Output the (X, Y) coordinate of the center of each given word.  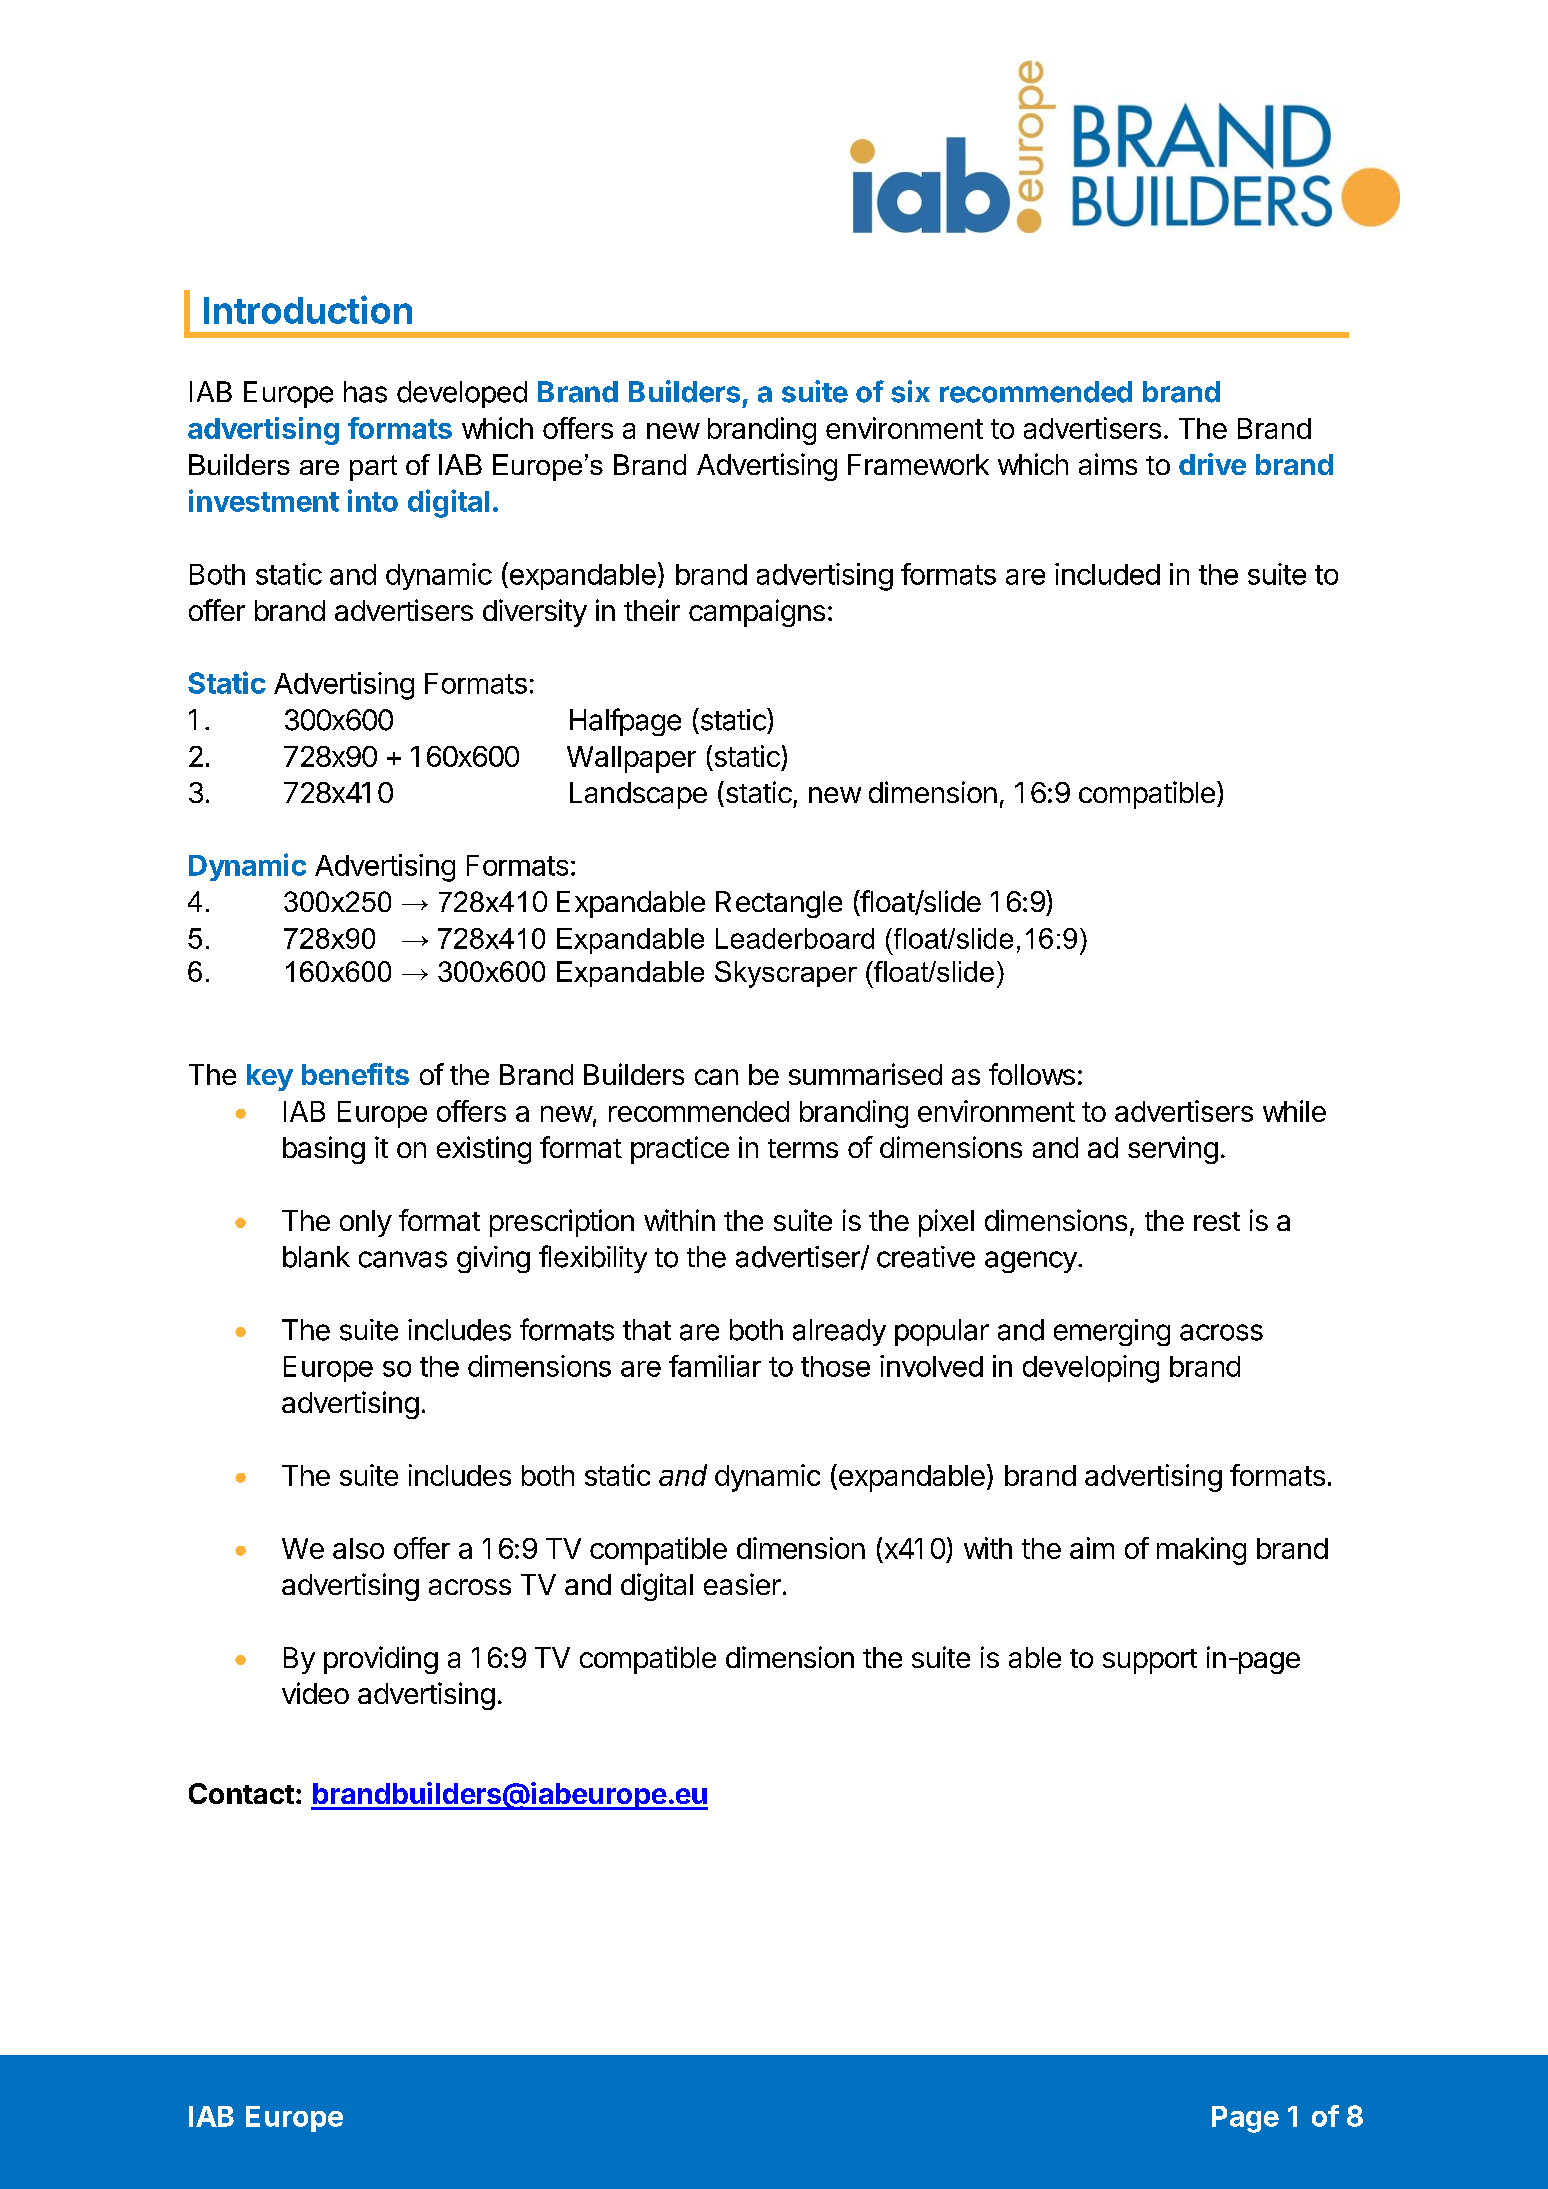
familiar (715, 1366)
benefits (355, 1074)
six (910, 391)
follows (1032, 1074)
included (1107, 574)
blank (316, 1257)
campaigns (757, 613)
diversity (535, 613)
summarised (865, 1074)
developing (1091, 1369)
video (315, 1693)
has (365, 392)
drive (1212, 464)
